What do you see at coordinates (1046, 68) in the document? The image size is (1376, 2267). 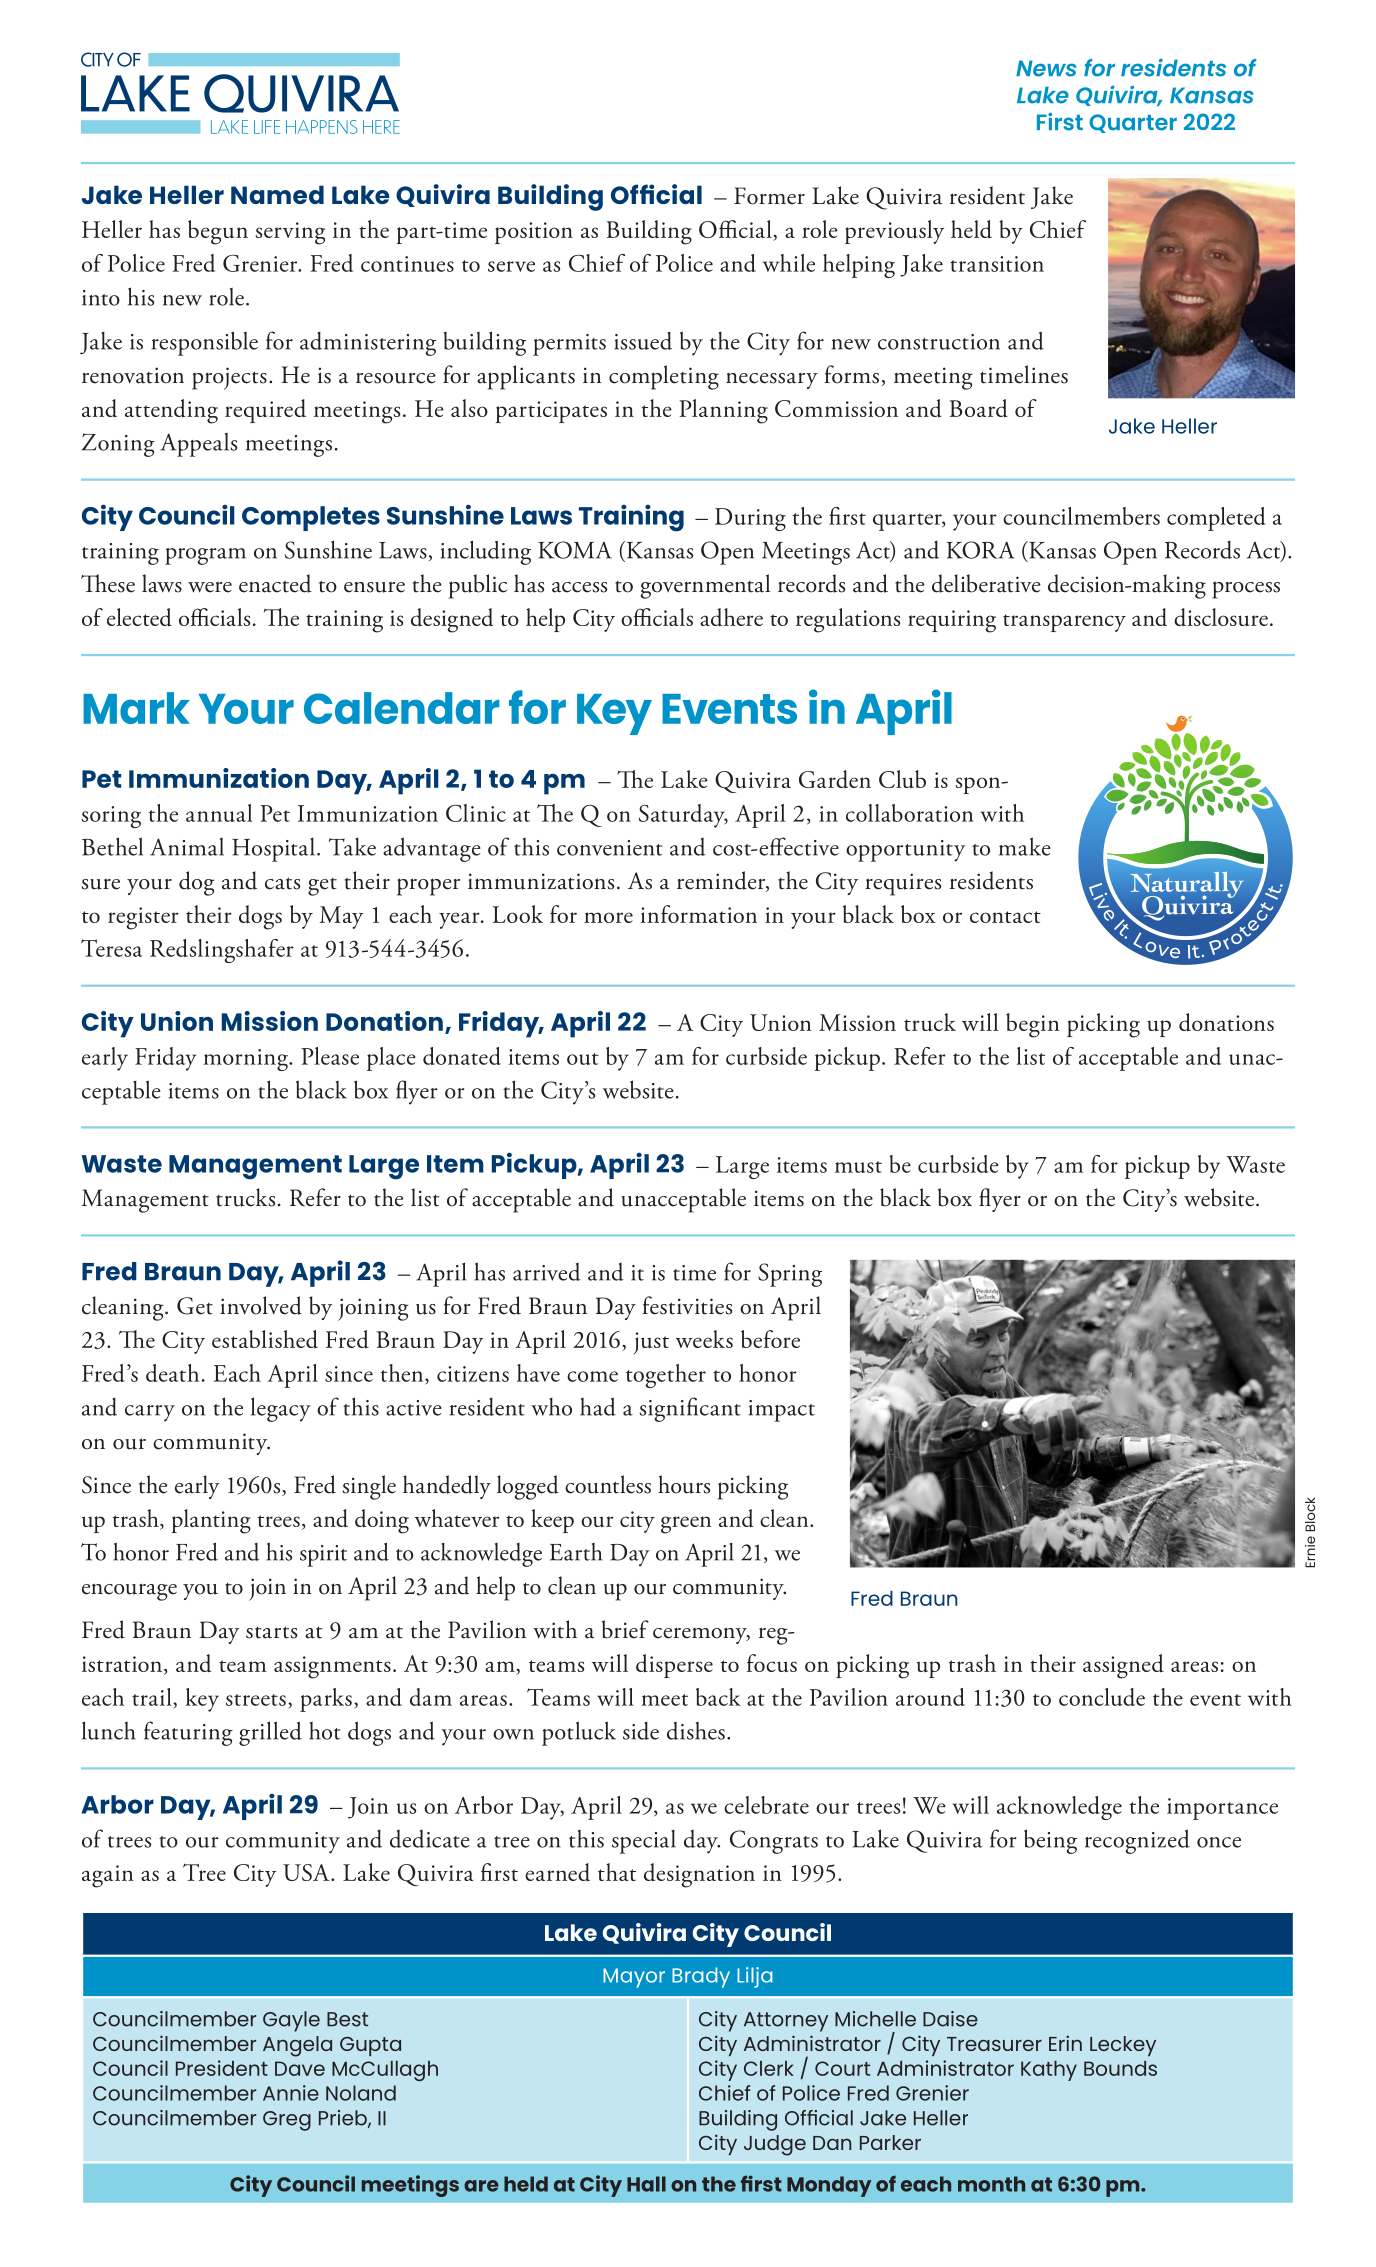 I see `News` at bounding box center [1046, 68].
